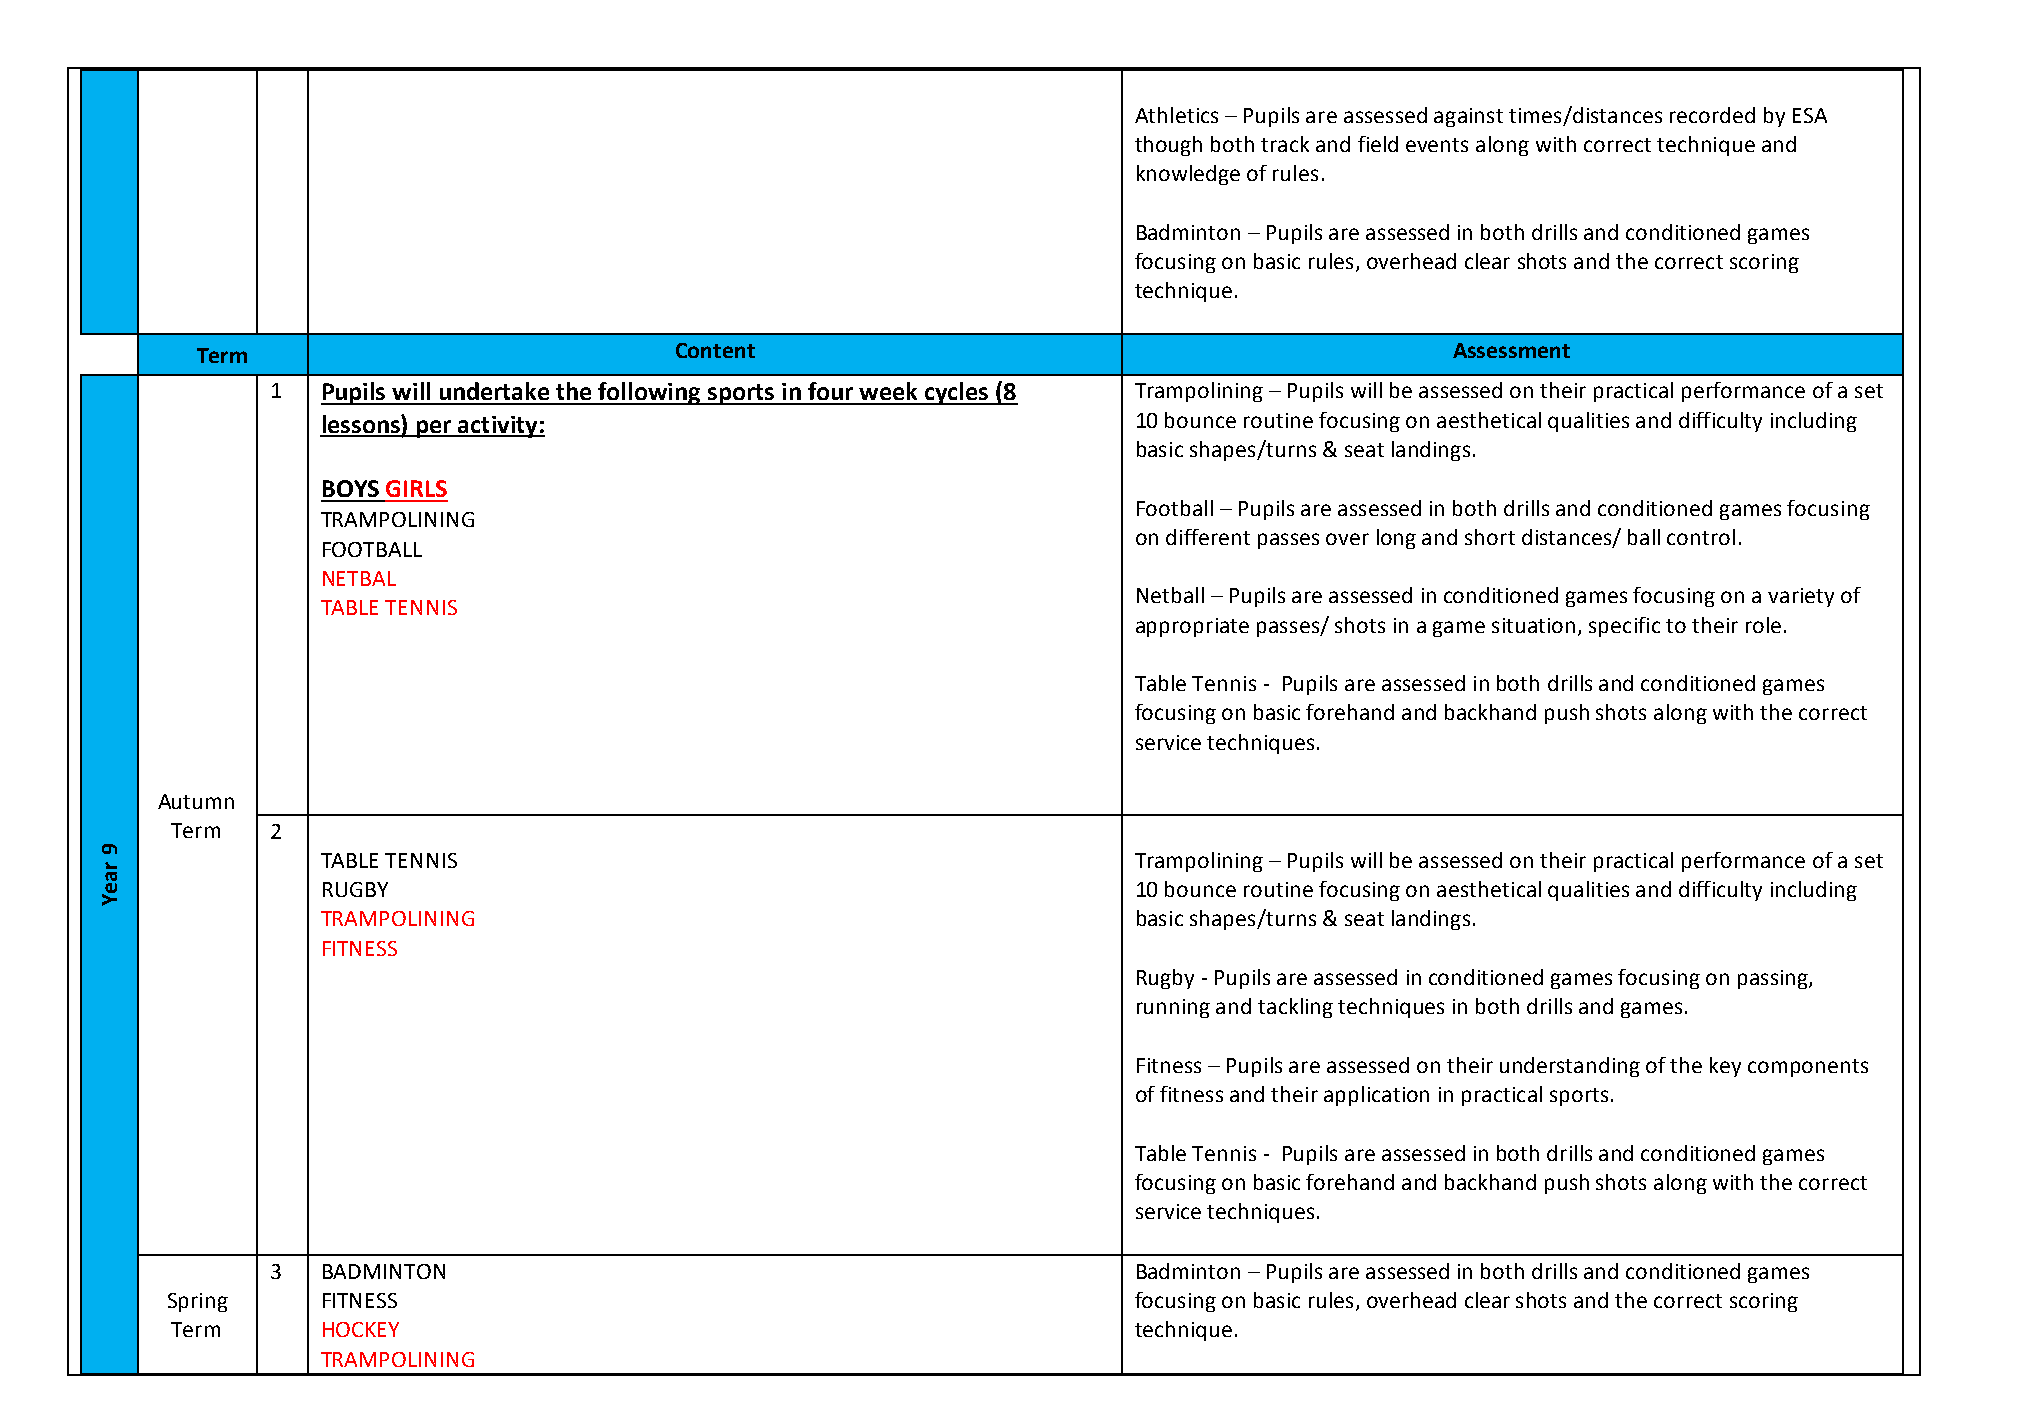  Describe the element at coordinates (1168, 146) in the image. I see `though` at that location.
